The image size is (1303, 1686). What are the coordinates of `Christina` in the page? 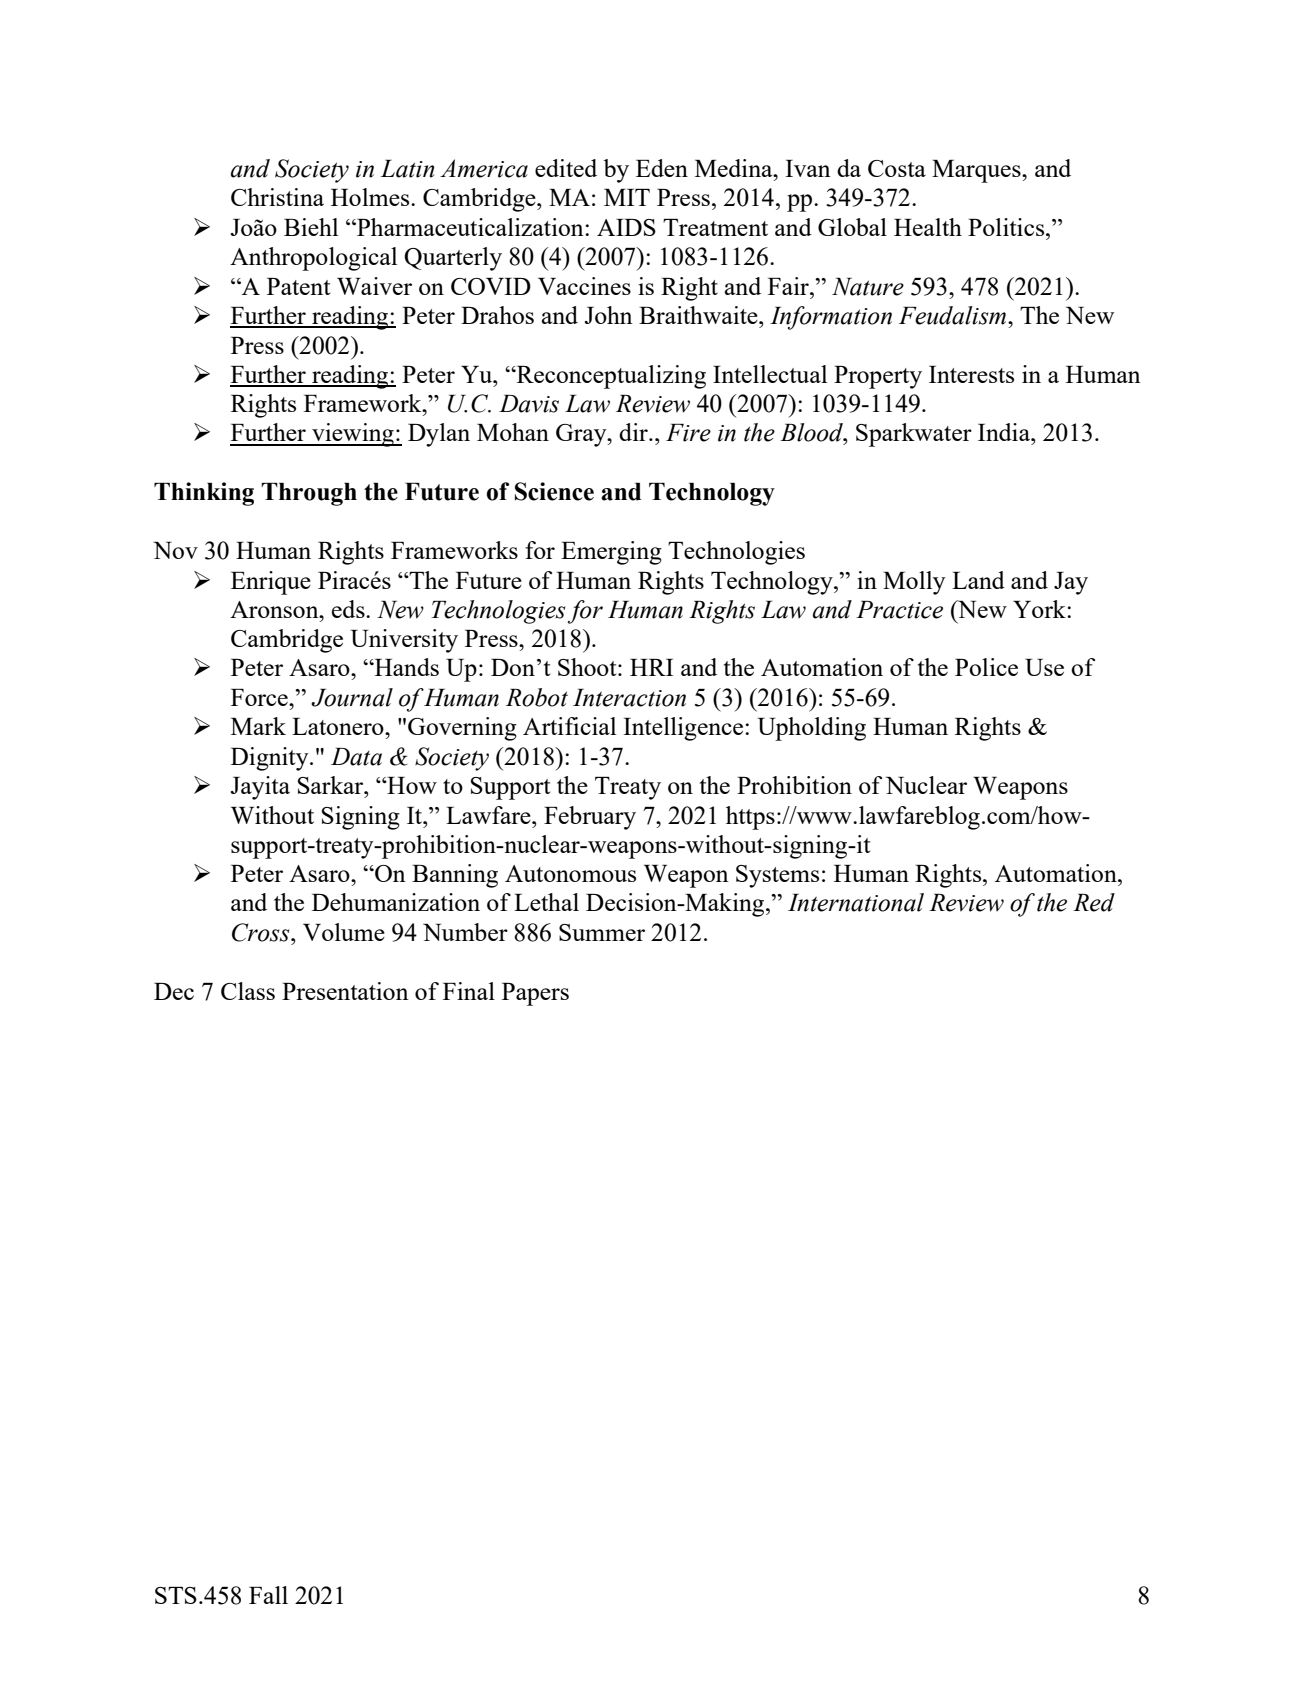 It's located at (277, 197).
